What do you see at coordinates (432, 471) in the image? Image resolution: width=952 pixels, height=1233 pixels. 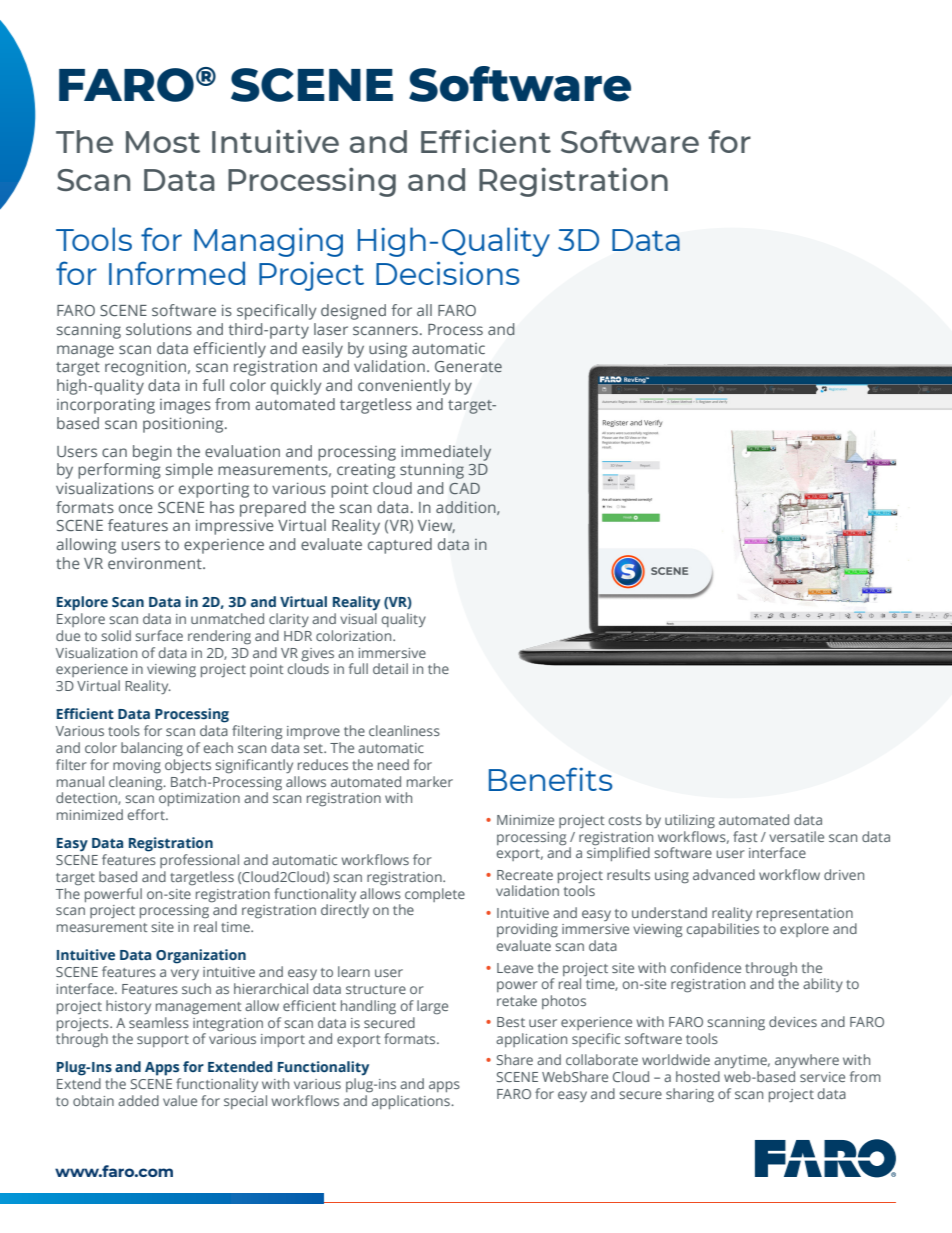 I see `stunning` at bounding box center [432, 471].
